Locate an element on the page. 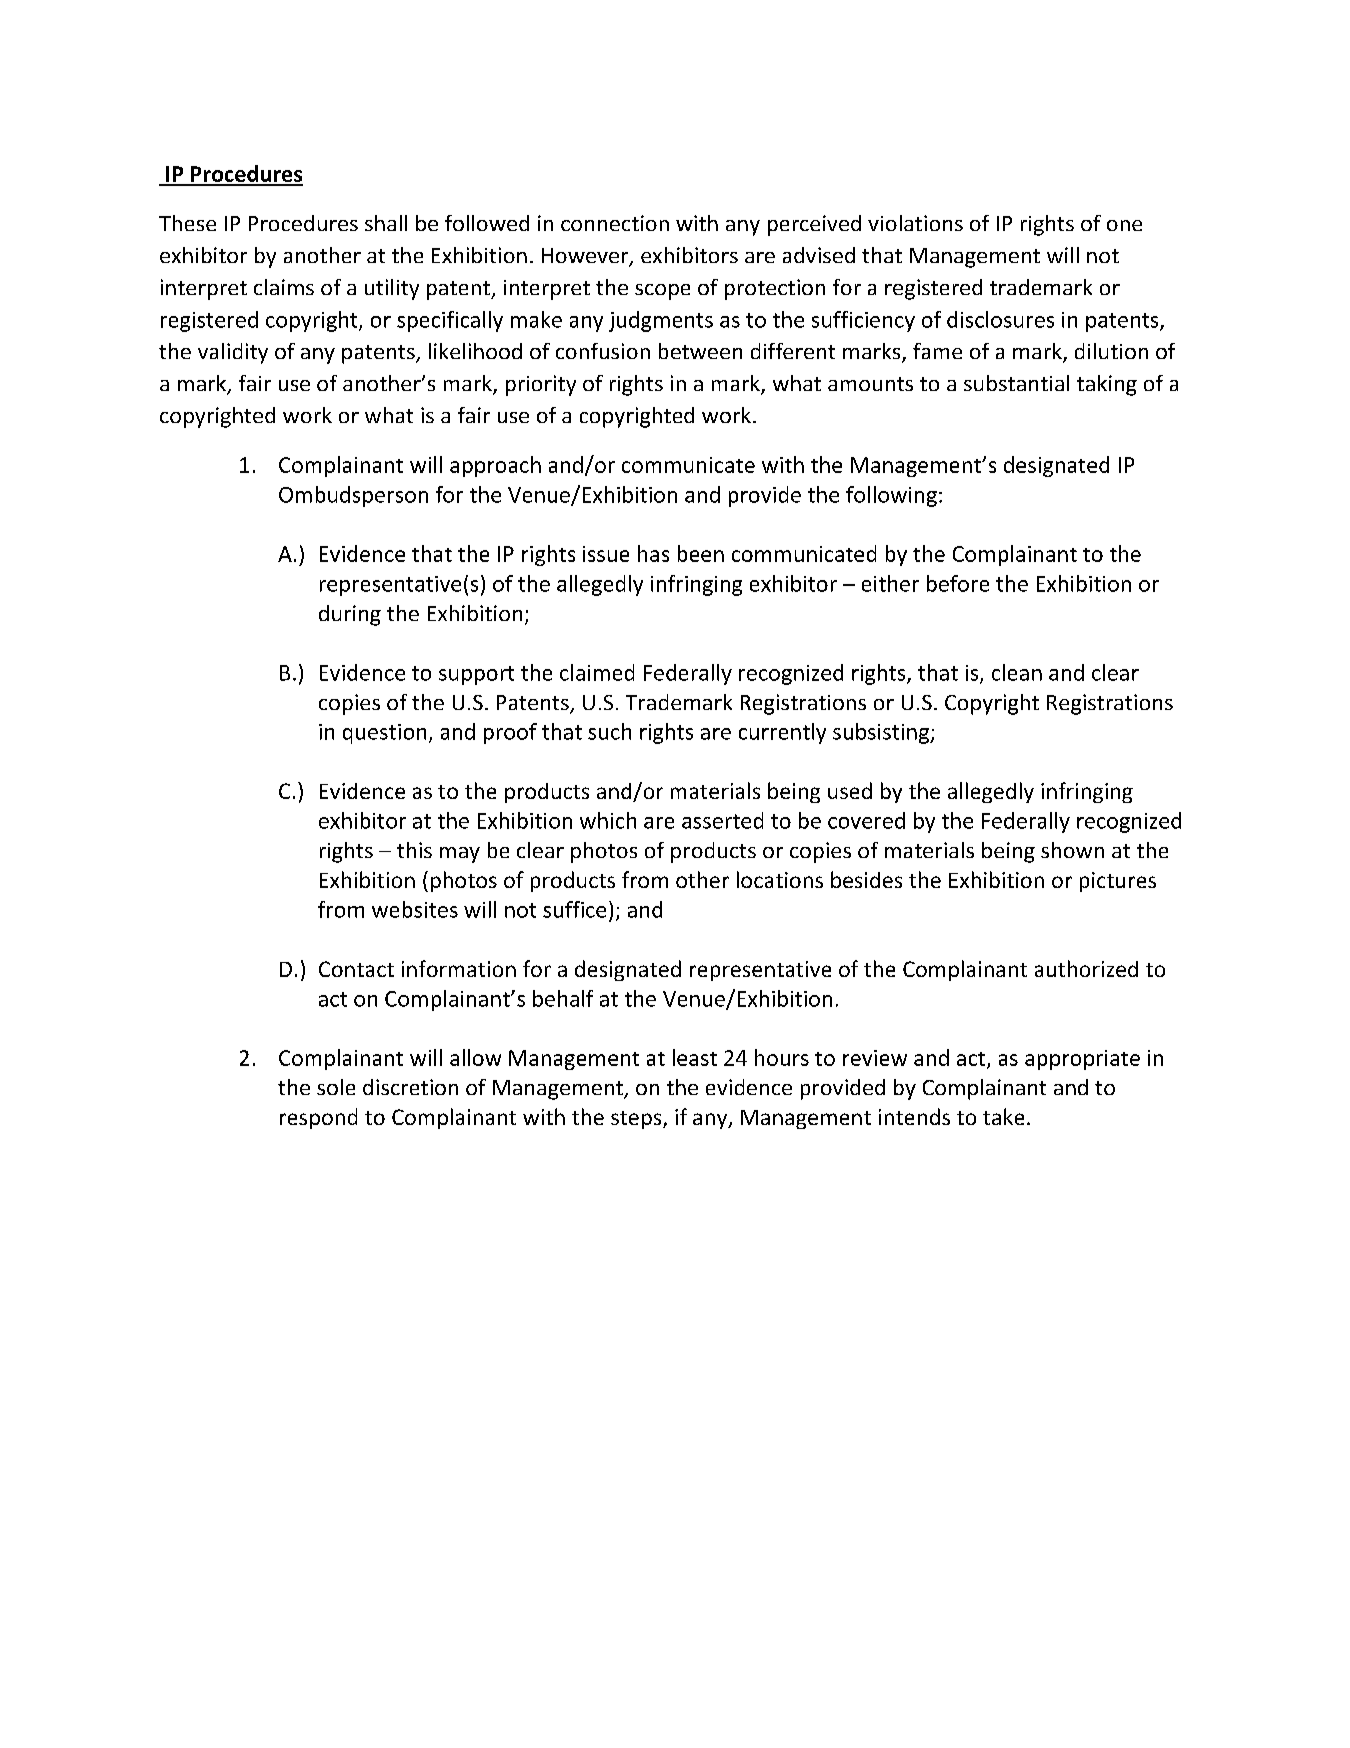  connection is located at coordinates (615, 223).
